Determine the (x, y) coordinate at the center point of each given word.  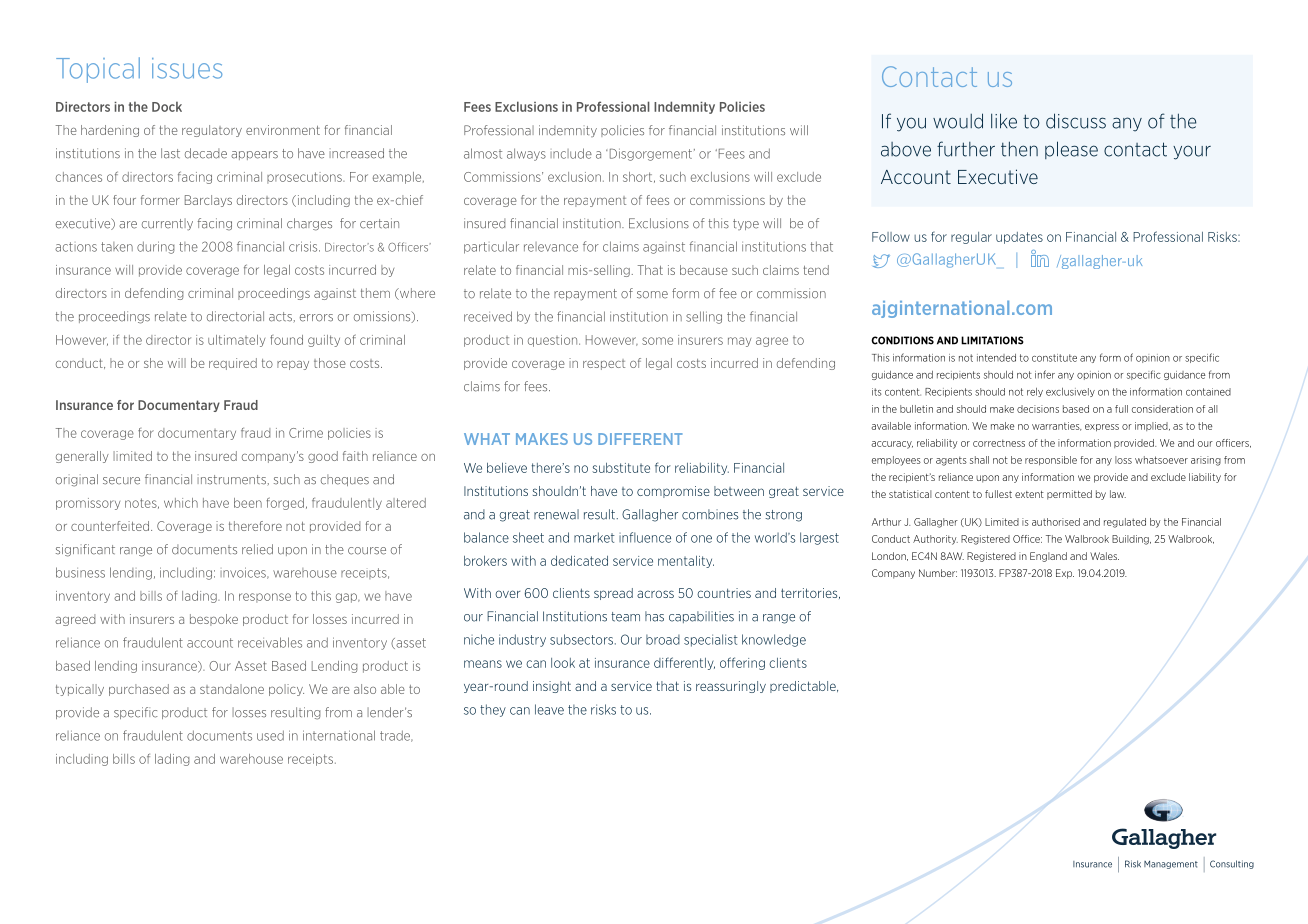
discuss (1076, 121)
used (270, 735)
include (571, 153)
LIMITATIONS (992, 340)
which (181, 503)
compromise (673, 492)
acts (282, 317)
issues (187, 68)
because (704, 270)
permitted (1069, 495)
